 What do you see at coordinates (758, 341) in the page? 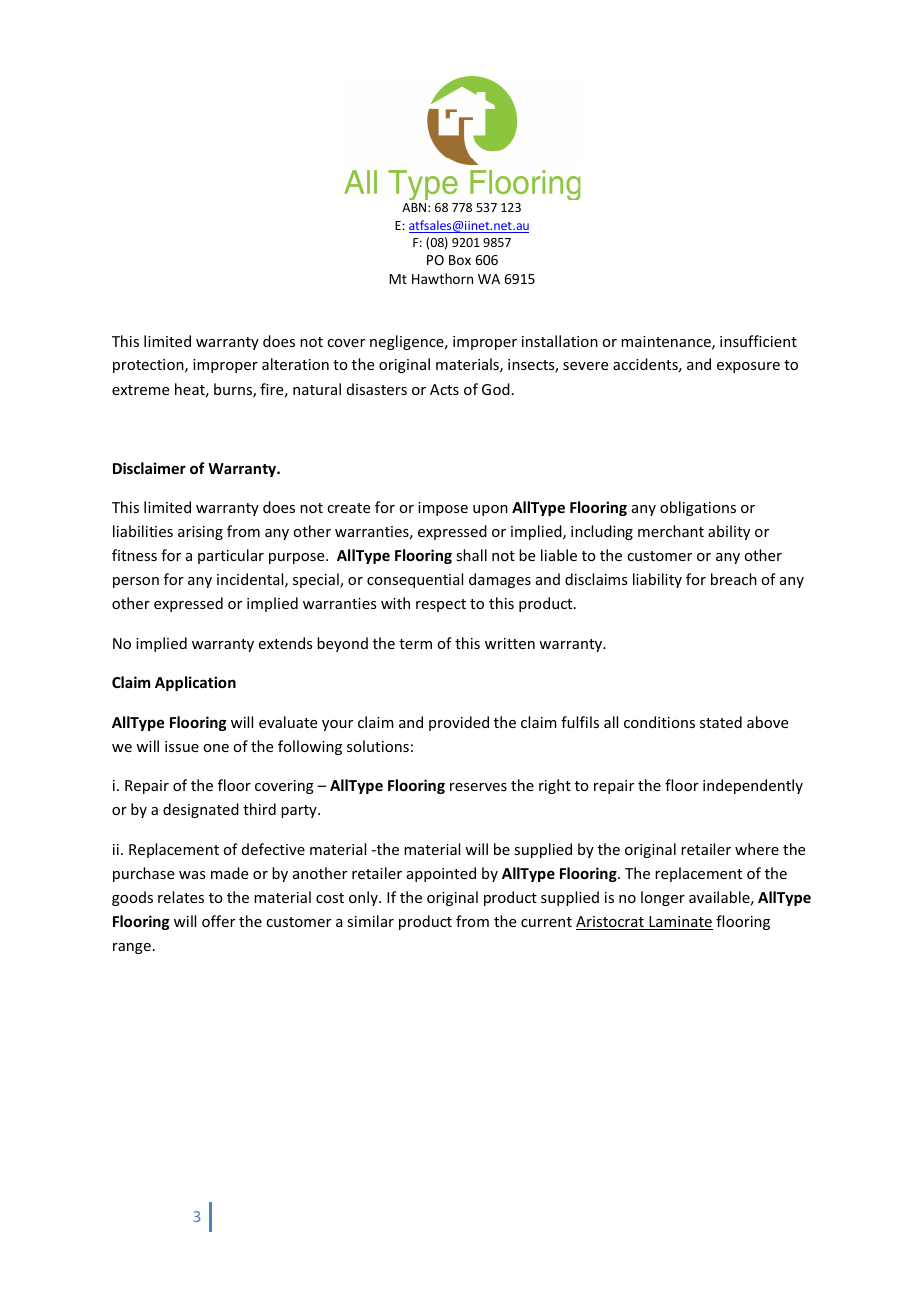
I see `insufficient` at bounding box center [758, 341].
